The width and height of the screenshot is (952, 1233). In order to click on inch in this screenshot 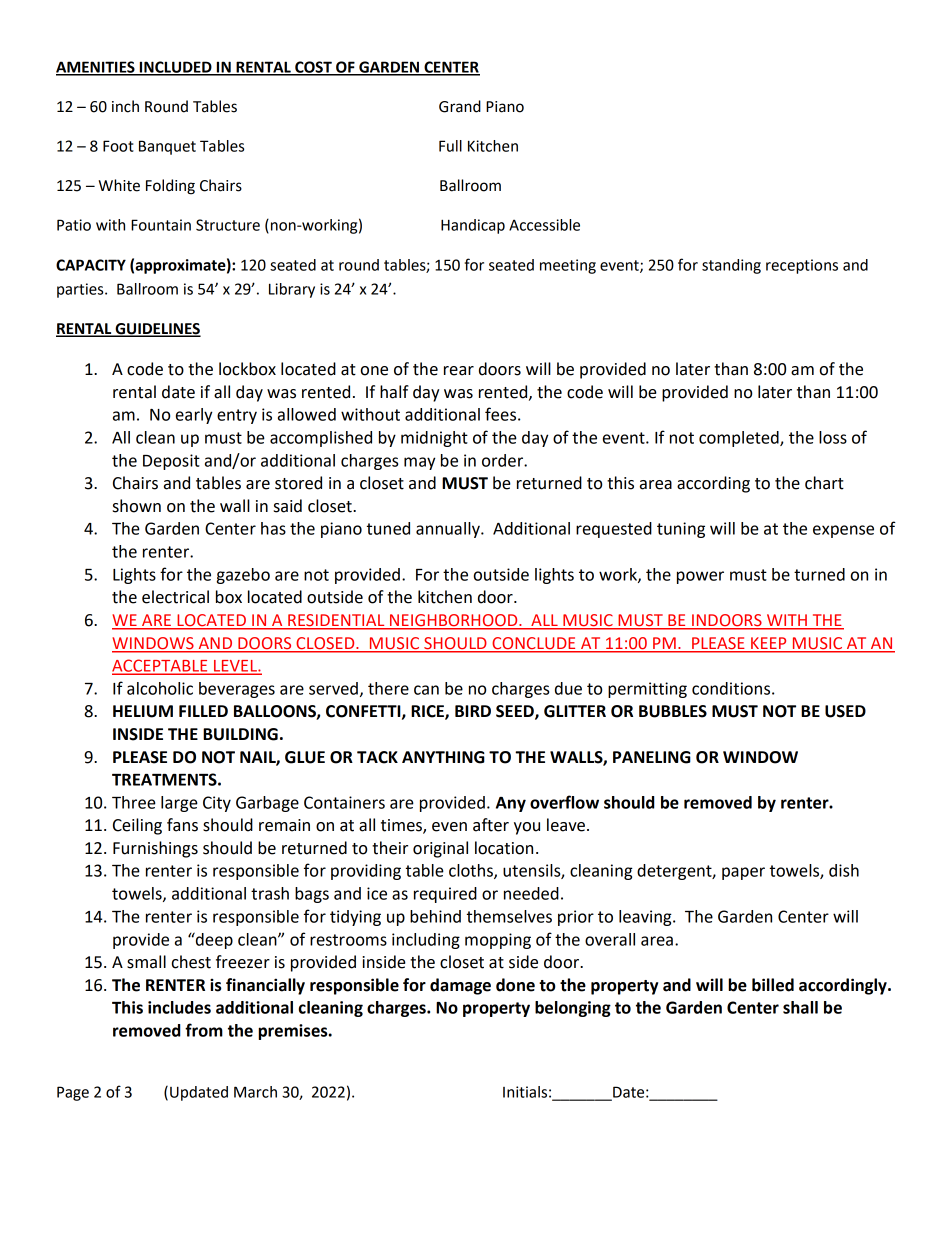, I will do `click(125, 106)`.
